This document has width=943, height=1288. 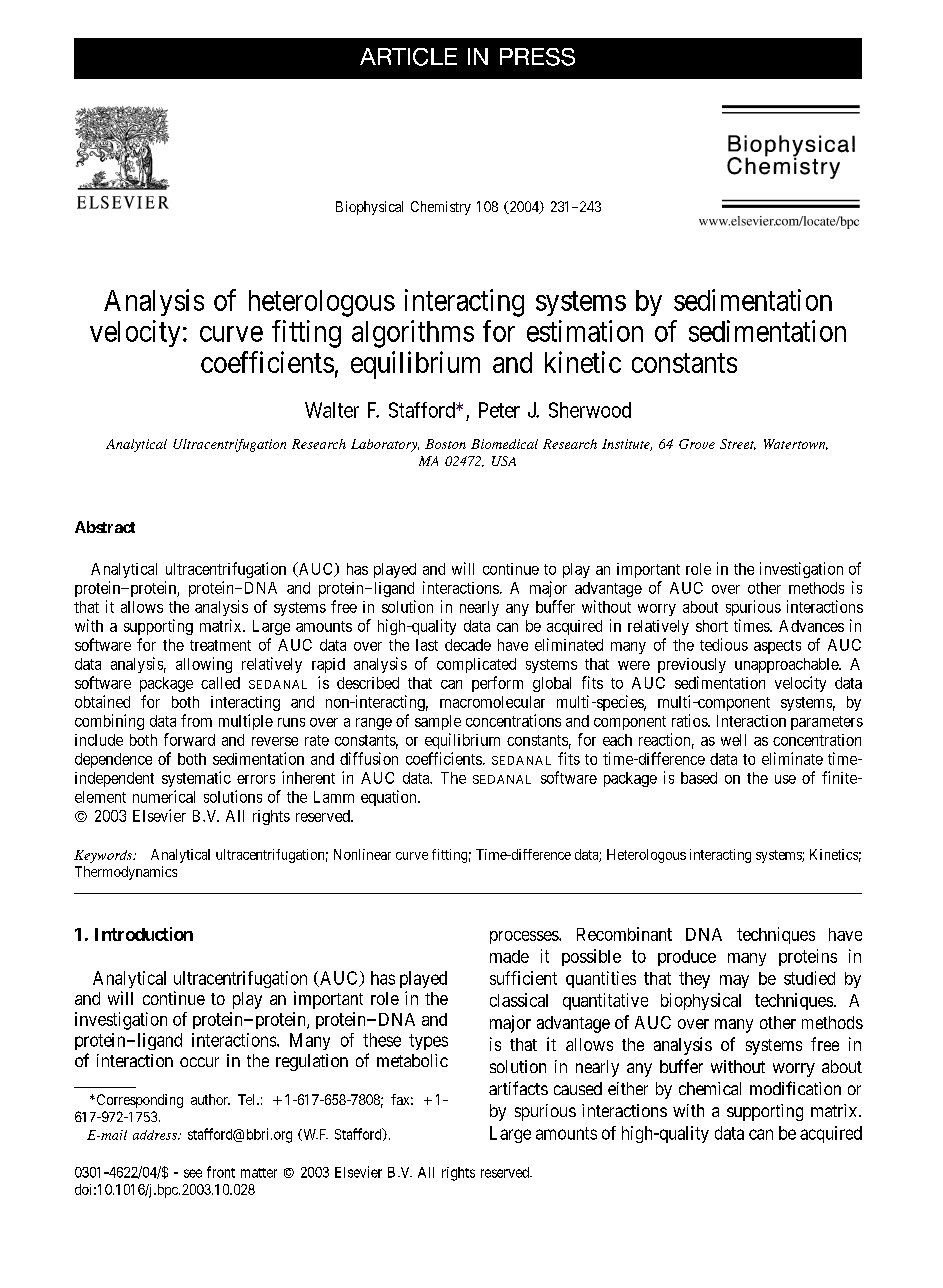 What do you see at coordinates (156, 1135) in the document?
I see `address` at bounding box center [156, 1135].
